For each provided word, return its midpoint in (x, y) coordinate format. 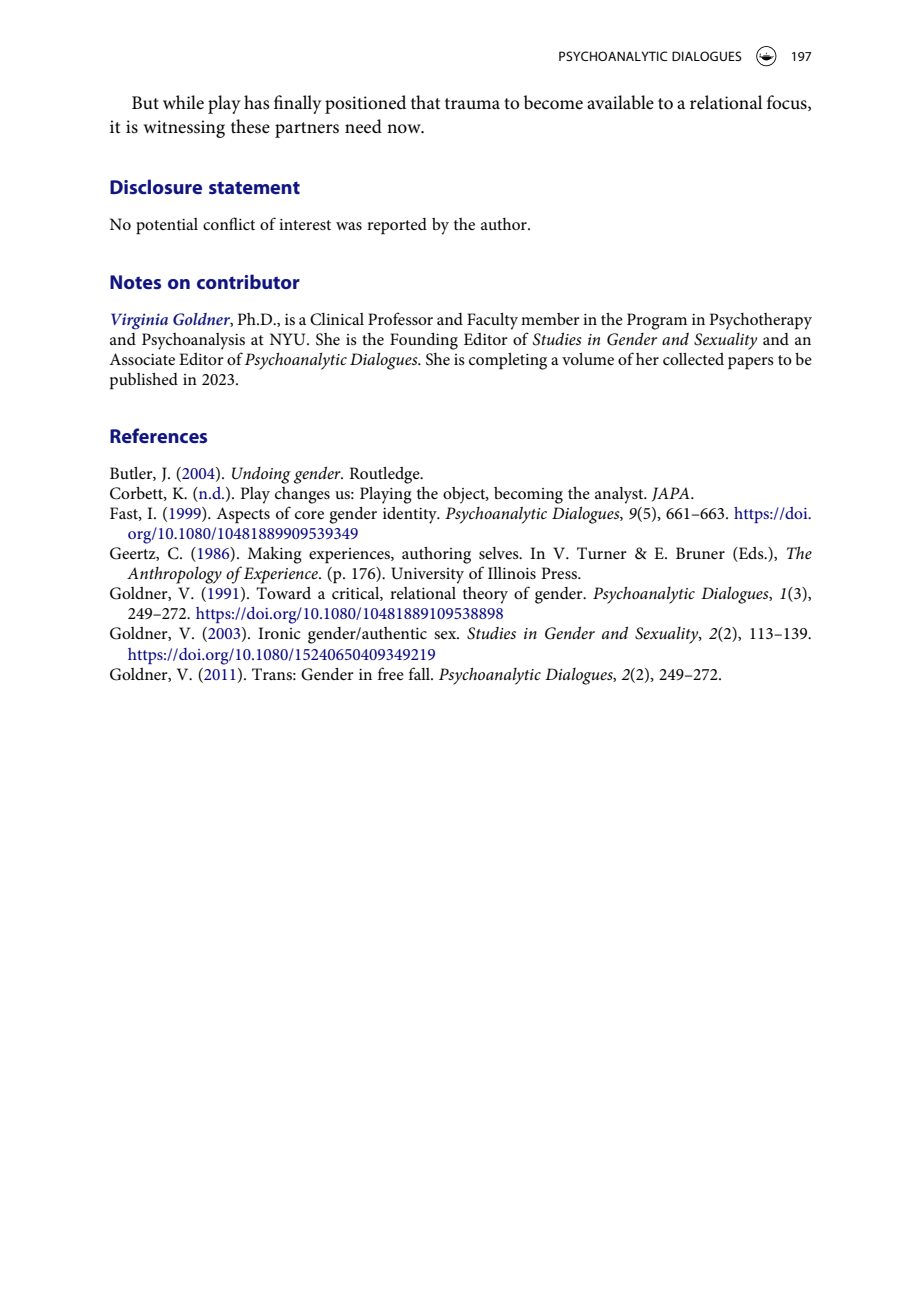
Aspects (243, 515)
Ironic (279, 633)
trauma (472, 103)
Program (657, 321)
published (144, 381)
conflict (229, 223)
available (620, 102)
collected (693, 359)
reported (397, 226)
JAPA (671, 494)
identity (411, 515)
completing (508, 361)
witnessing (184, 129)
